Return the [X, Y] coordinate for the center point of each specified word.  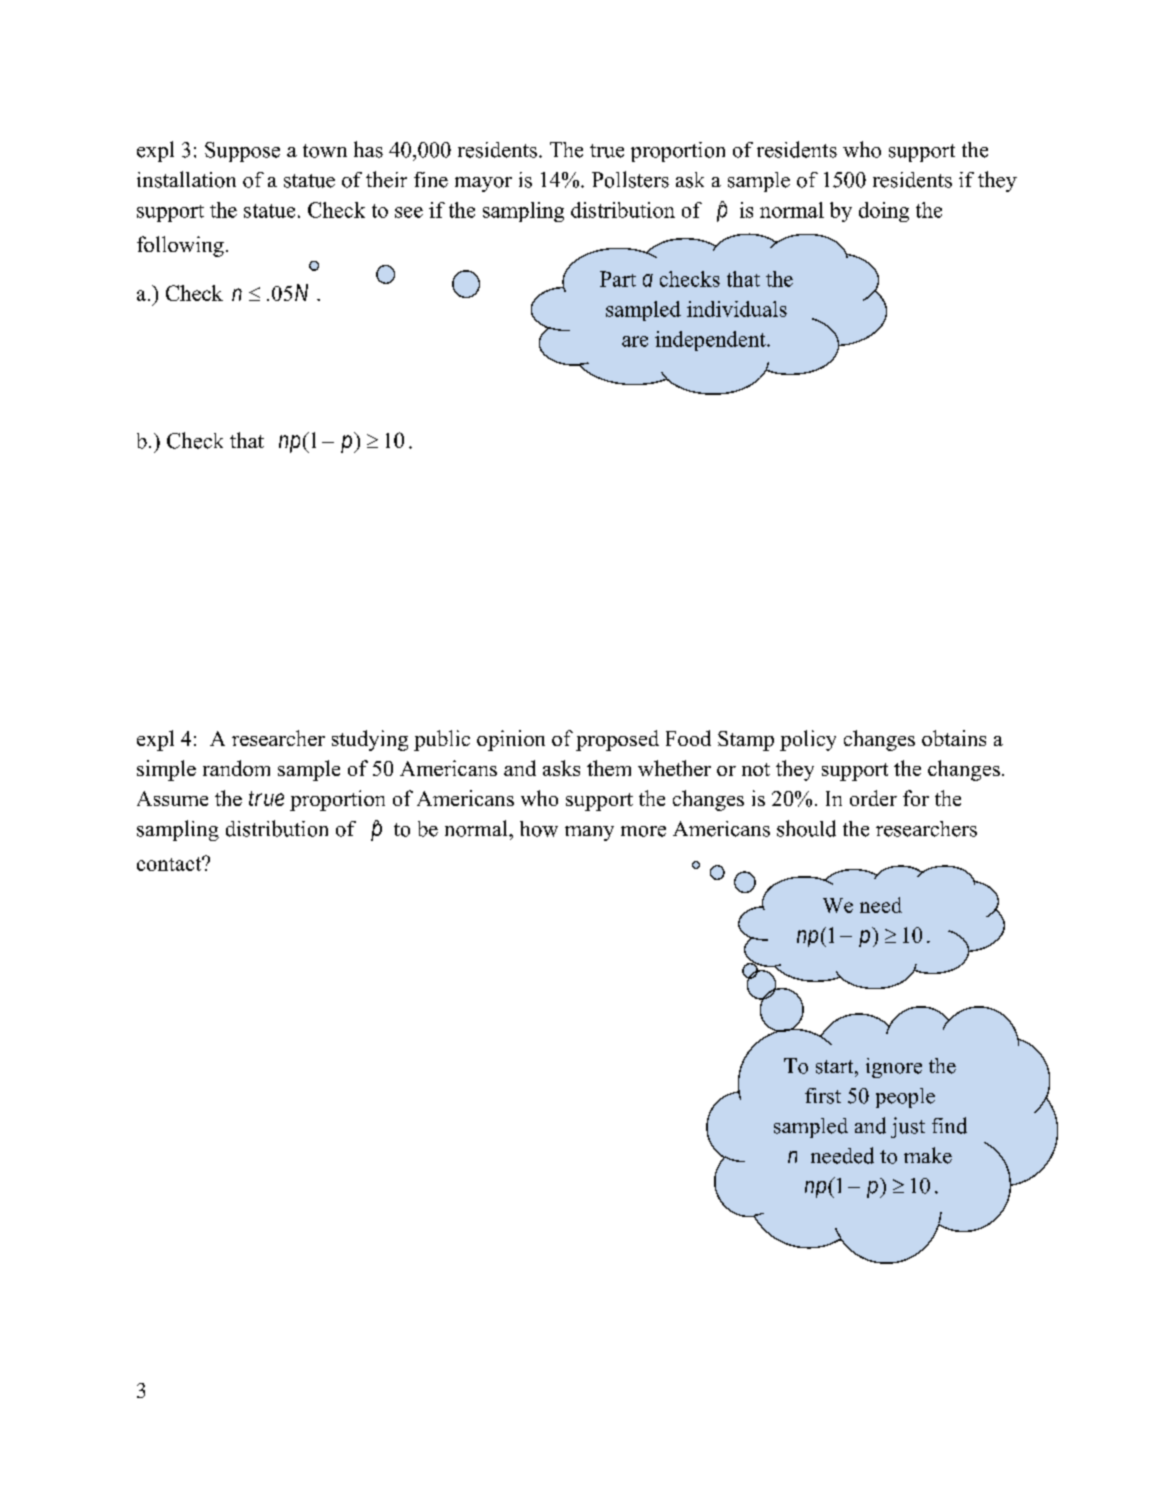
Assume [172, 798]
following [180, 246]
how [539, 829]
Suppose [242, 152]
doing [884, 212]
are [635, 341]
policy [808, 740]
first [823, 1096]
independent [711, 341]
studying [370, 740]
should [806, 828]
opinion [511, 740]
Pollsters [630, 179]
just [908, 1127]
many [589, 833]
